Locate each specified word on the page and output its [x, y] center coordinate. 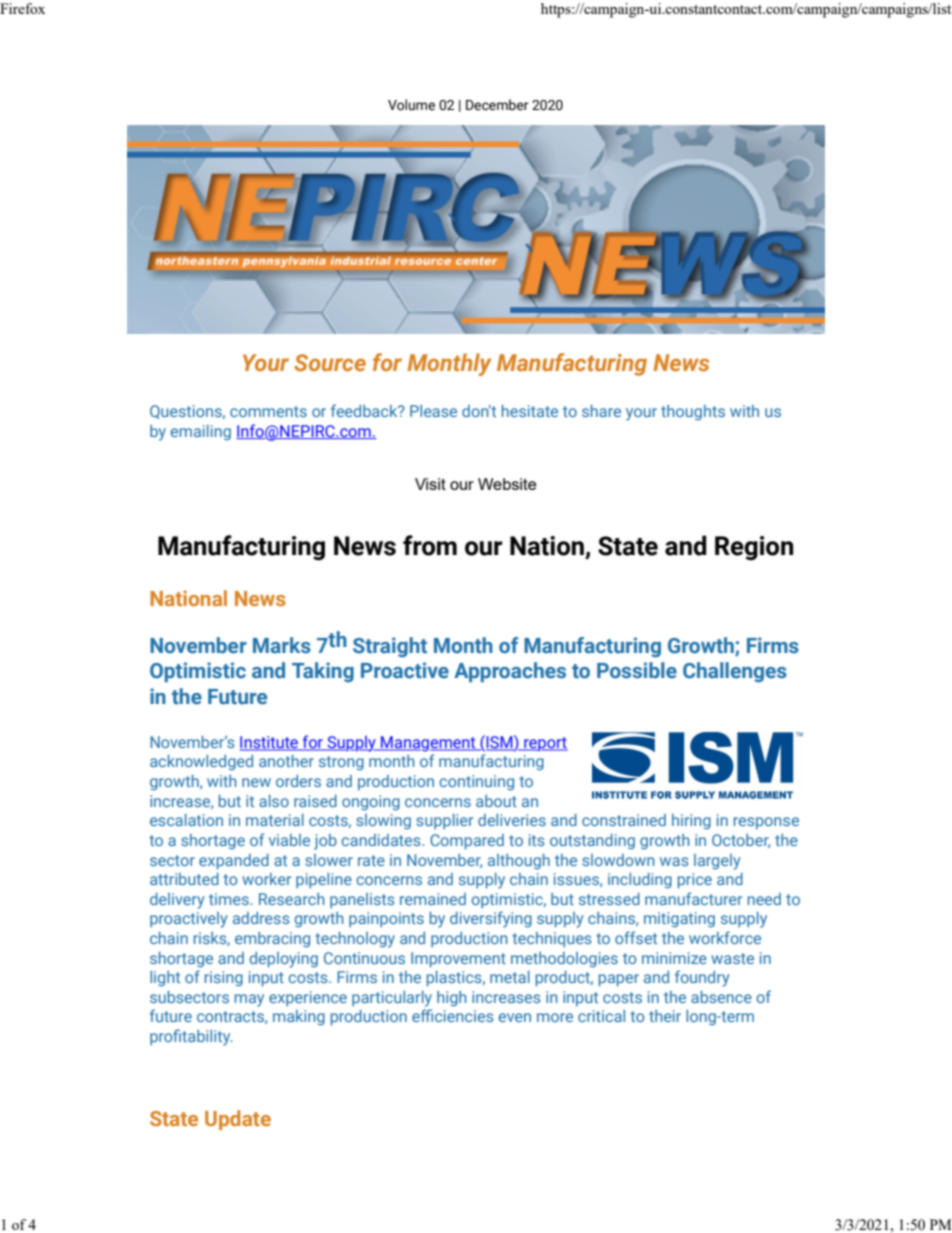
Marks [282, 645]
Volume [411, 105]
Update [238, 1120]
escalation [186, 820]
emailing [200, 432]
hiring [691, 821]
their [665, 1016]
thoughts [693, 412]
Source [330, 362]
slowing [383, 821]
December [497, 105]
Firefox [22, 8]
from [430, 545]
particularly [392, 999]
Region [754, 548]
